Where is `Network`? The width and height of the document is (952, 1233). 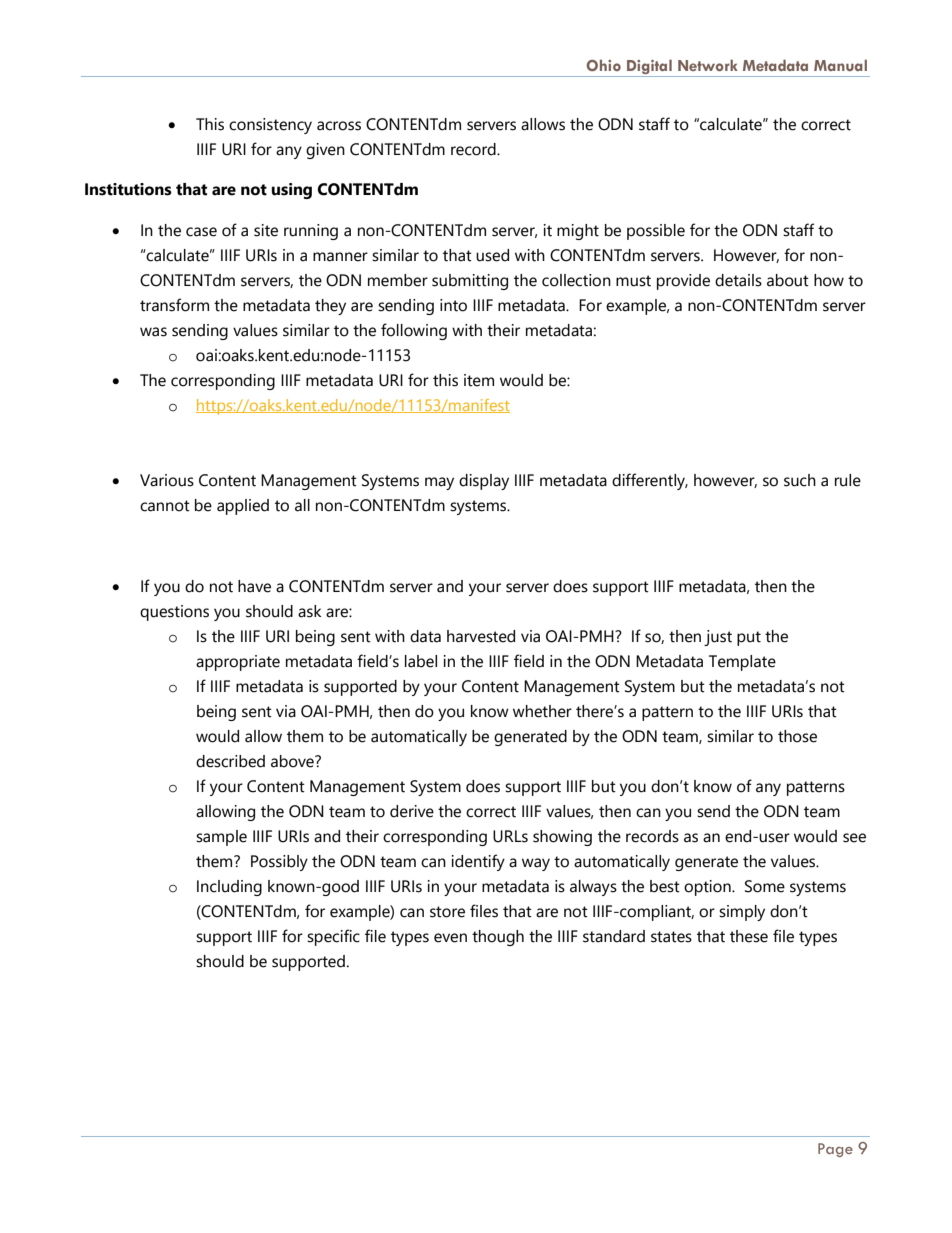 Network is located at coordinates (708, 65).
